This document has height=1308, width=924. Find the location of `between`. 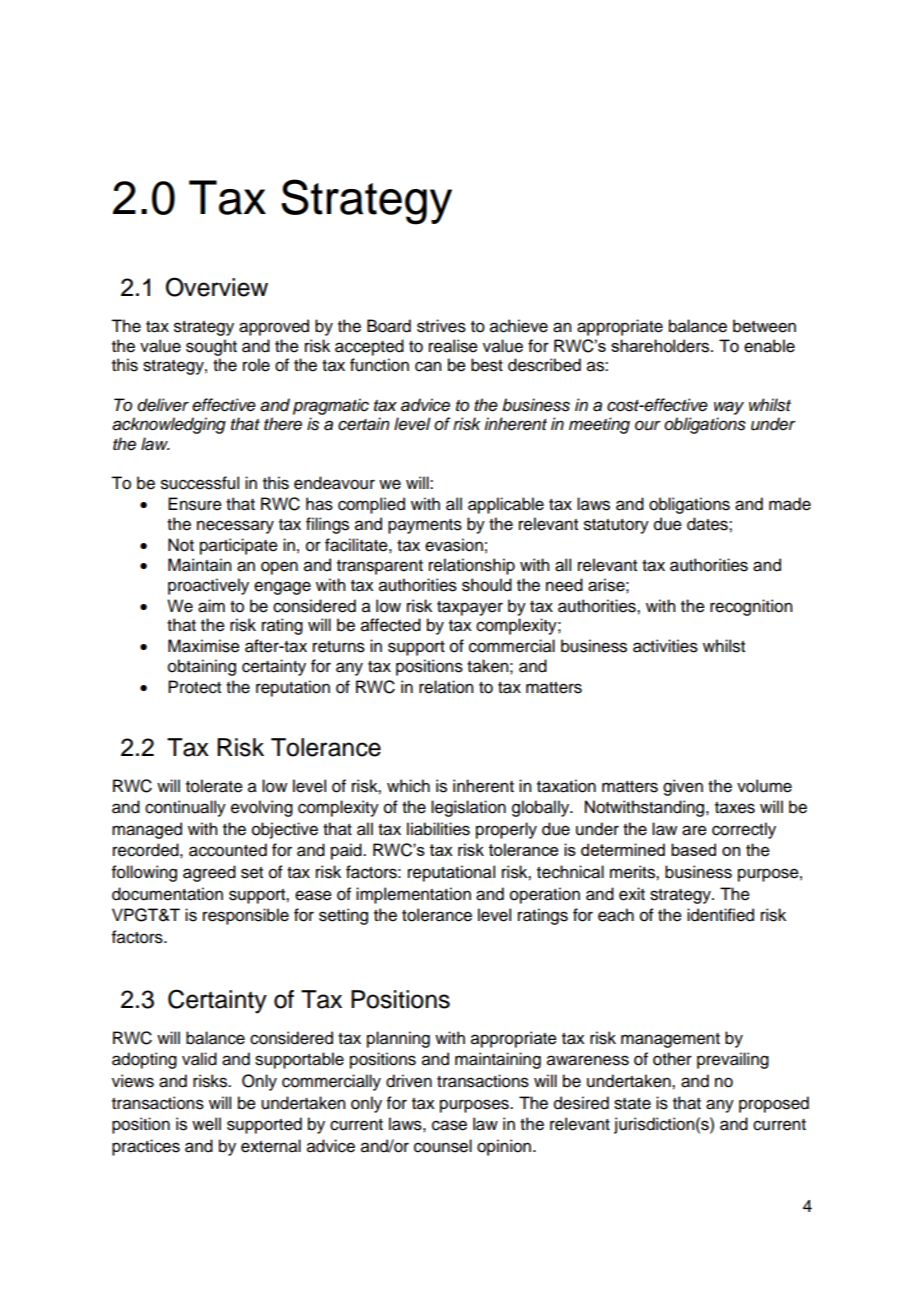

between is located at coordinates (764, 326).
